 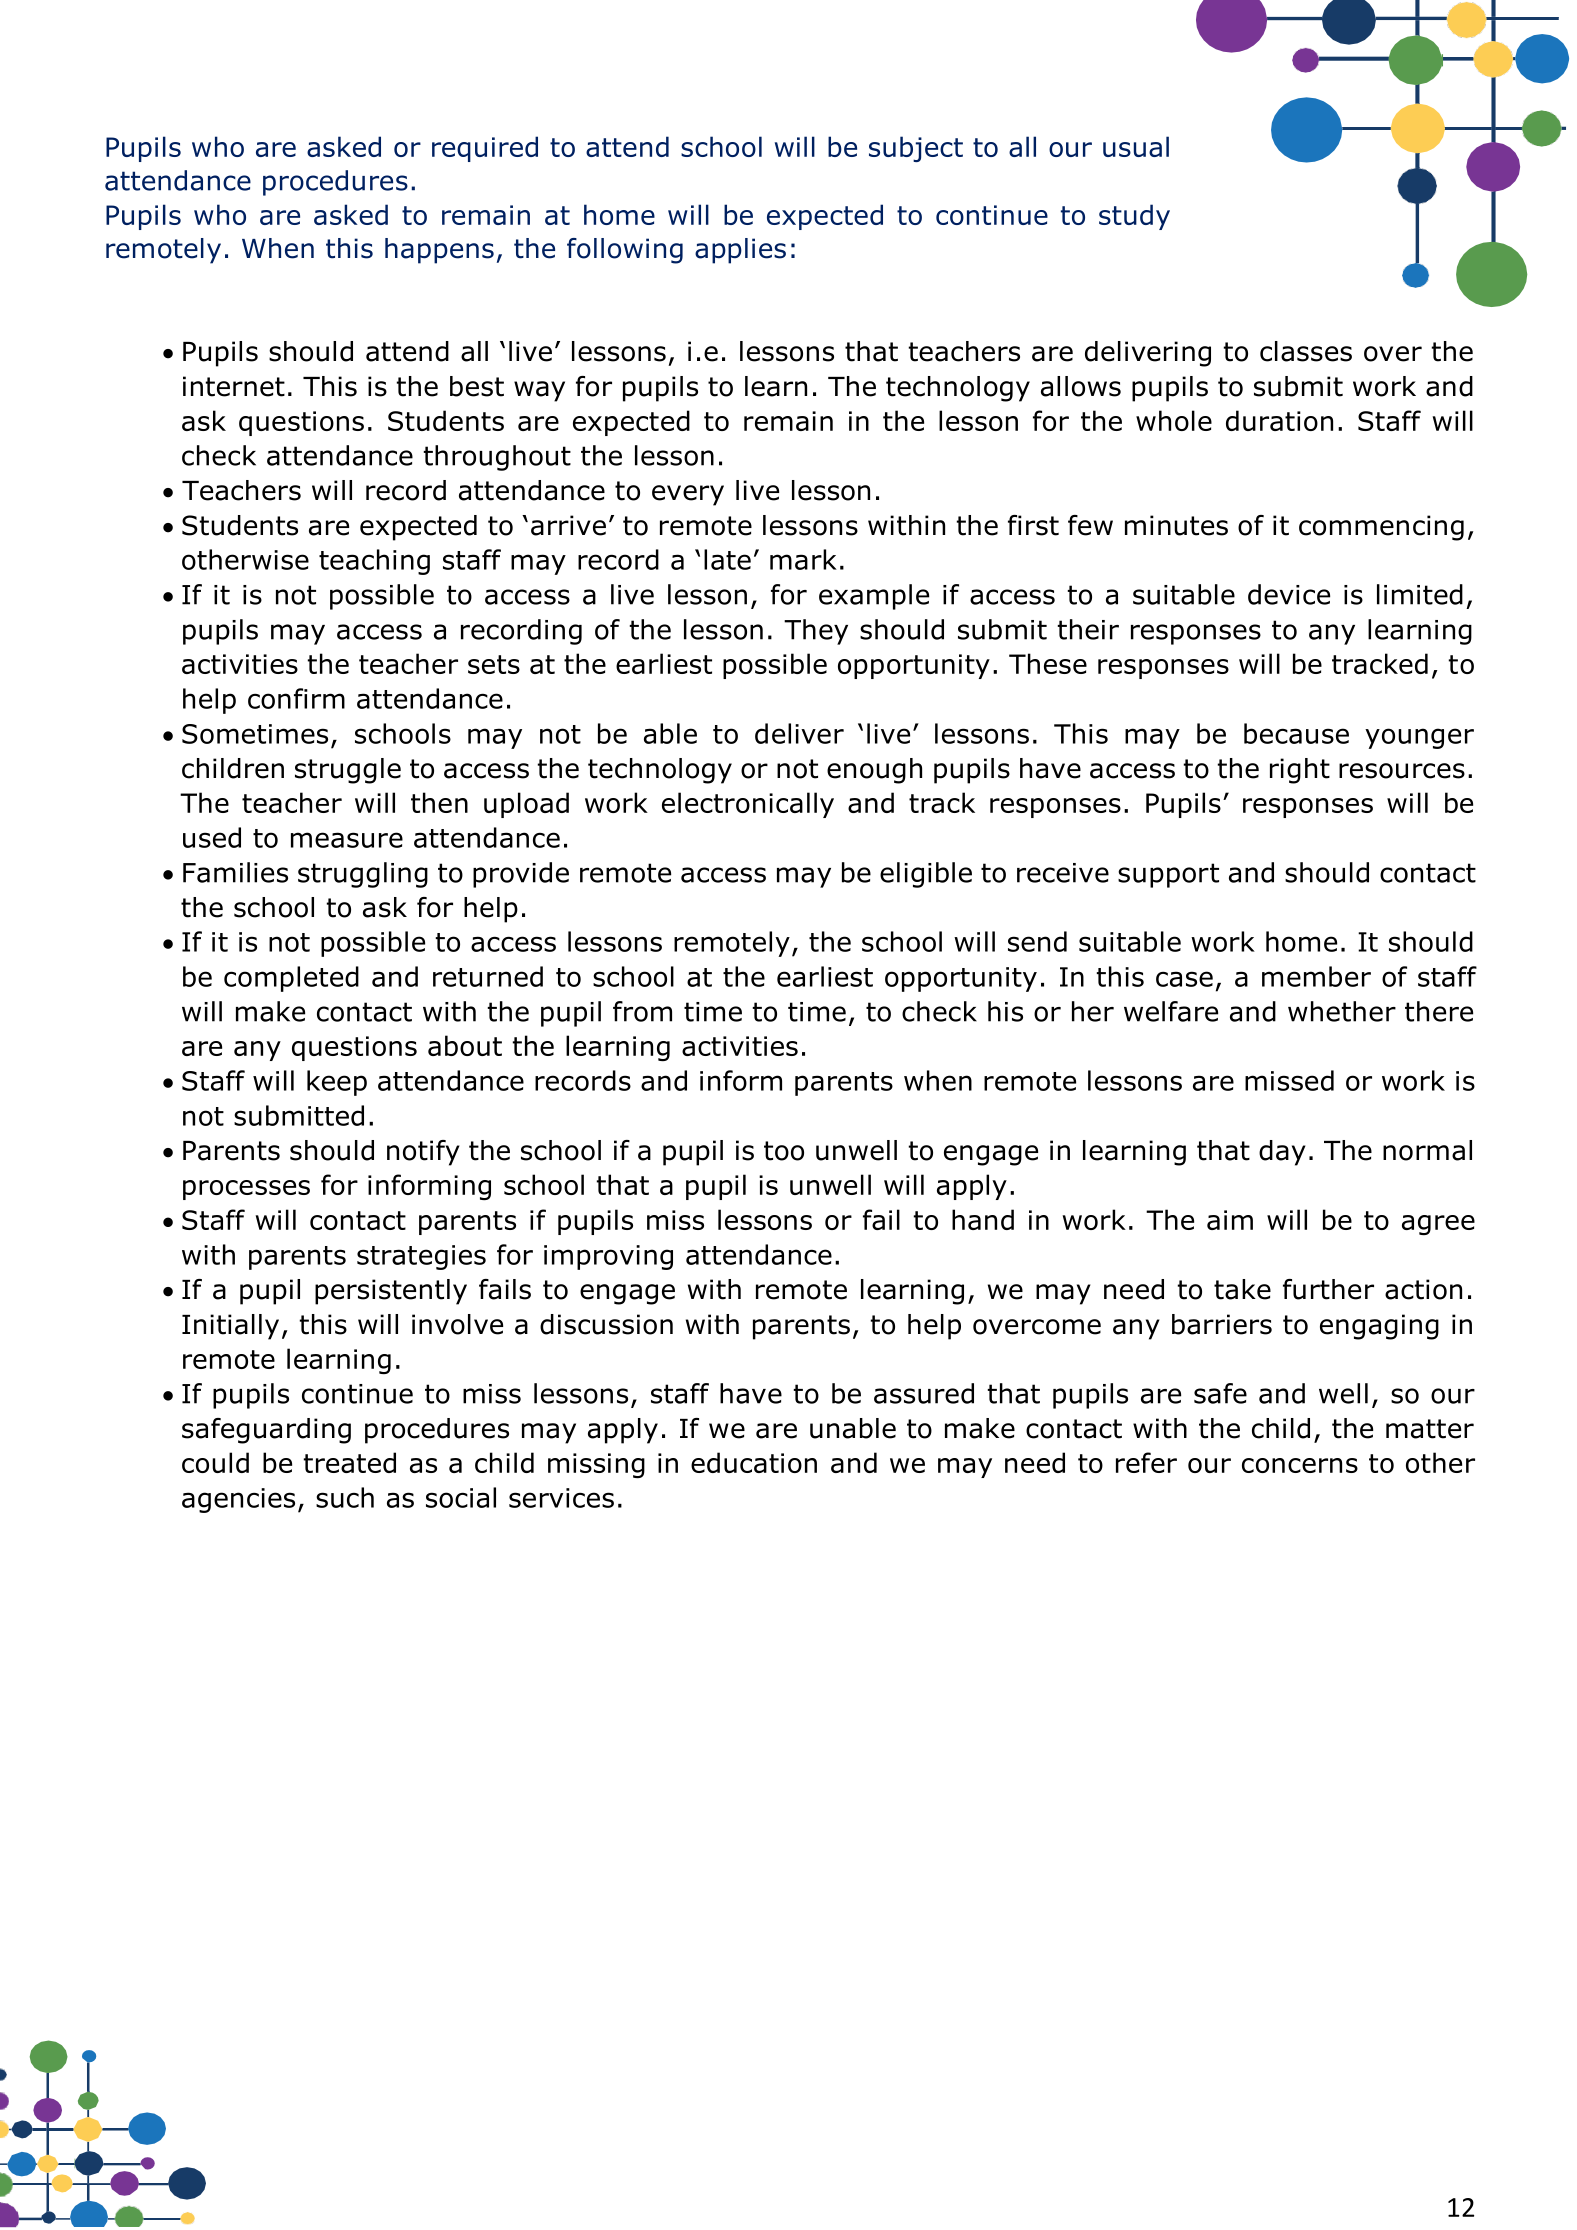 I want to click on subject, so click(x=916, y=149).
